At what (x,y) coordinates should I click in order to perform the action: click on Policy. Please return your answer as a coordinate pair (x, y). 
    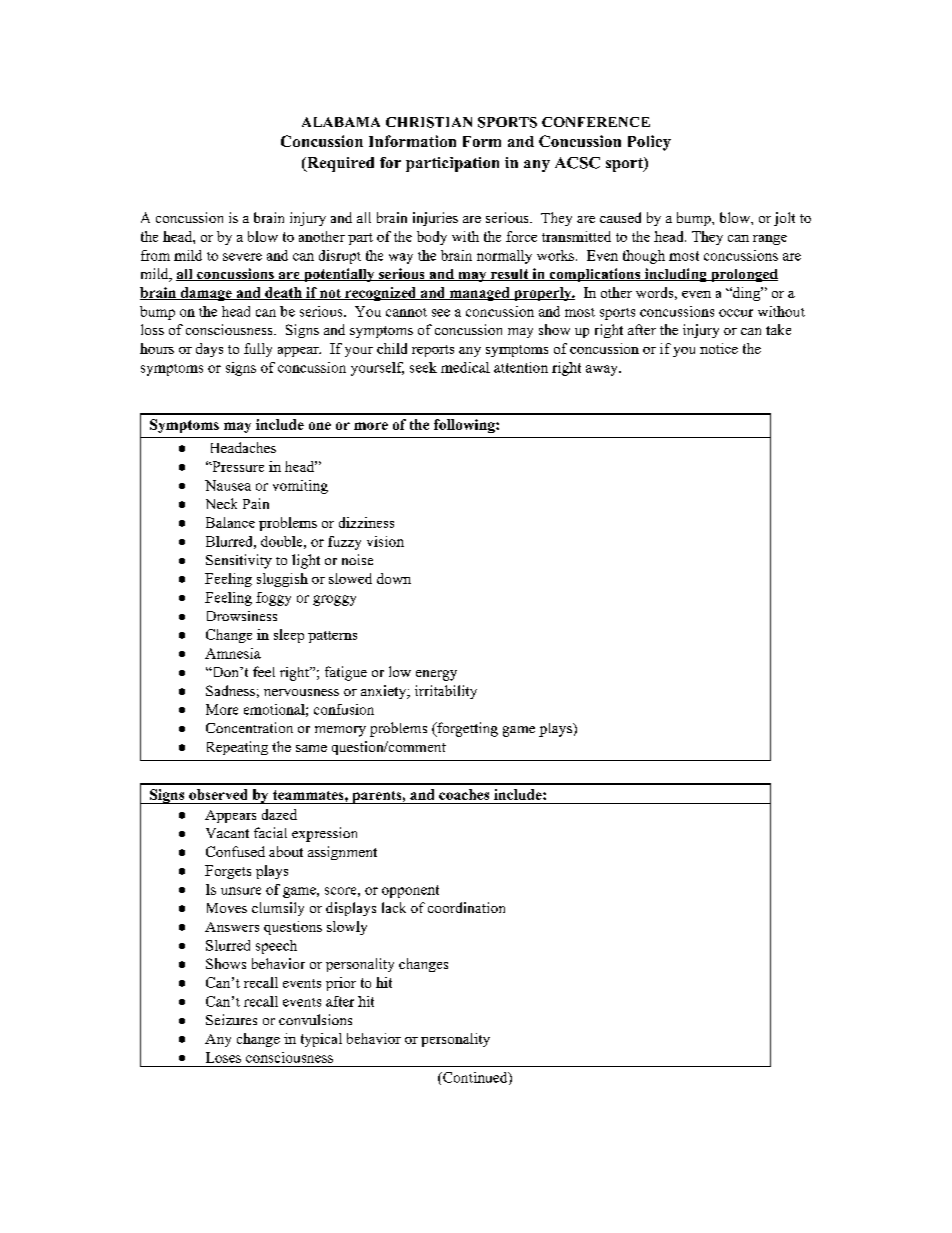
    Looking at the image, I should click on (649, 143).
